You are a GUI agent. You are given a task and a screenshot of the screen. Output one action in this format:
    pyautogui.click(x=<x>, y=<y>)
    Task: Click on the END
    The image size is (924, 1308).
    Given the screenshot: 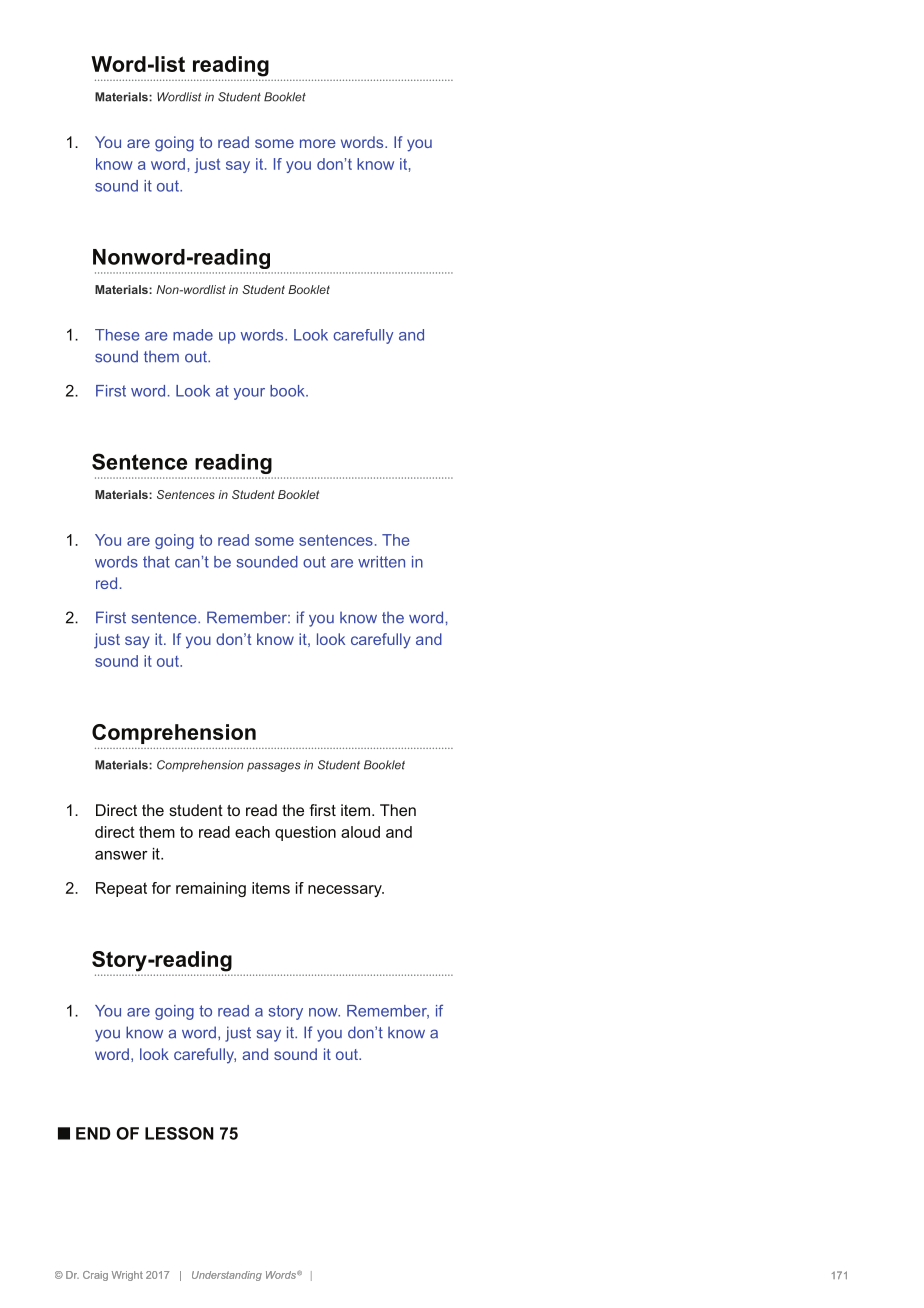 What is the action you would take?
    pyautogui.click(x=93, y=1133)
